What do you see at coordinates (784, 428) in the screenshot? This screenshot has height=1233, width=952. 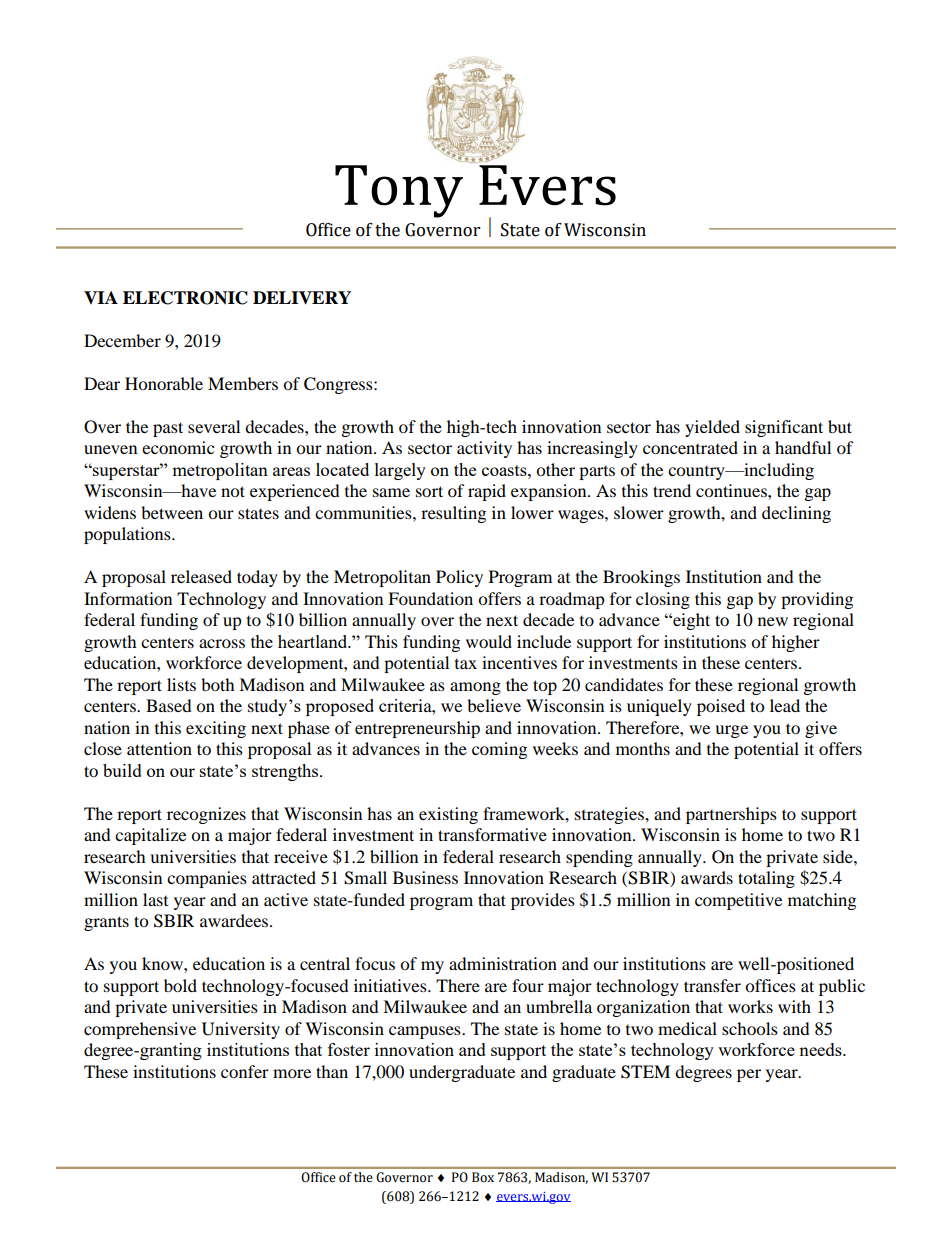 I see `significant` at bounding box center [784, 428].
